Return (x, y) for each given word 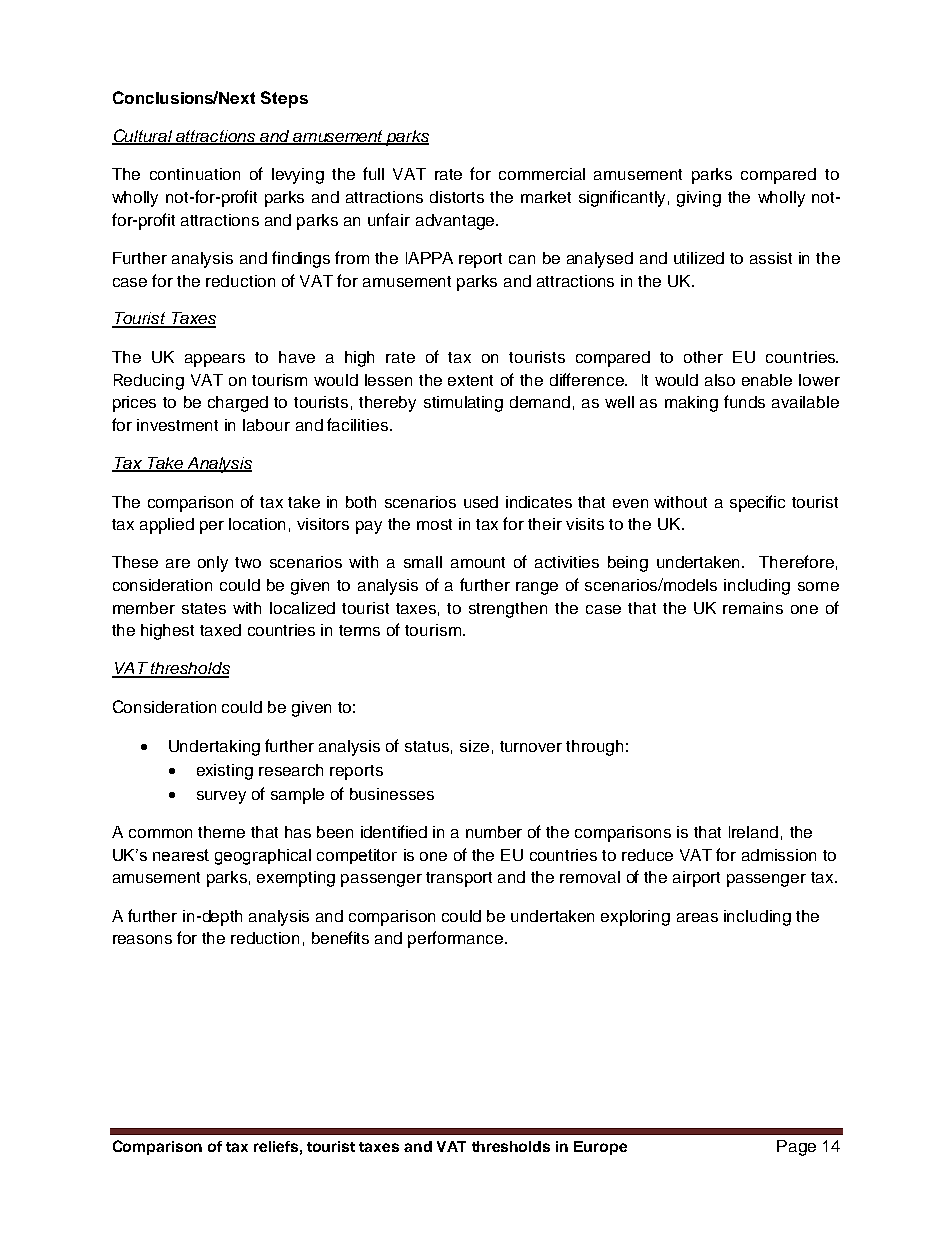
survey (221, 797)
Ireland (753, 832)
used (481, 502)
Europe (600, 1148)
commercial (542, 174)
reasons (142, 939)
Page (796, 1148)
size (474, 746)
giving (699, 199)
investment (177, 425)
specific (757, 503)
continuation (195, 174)
